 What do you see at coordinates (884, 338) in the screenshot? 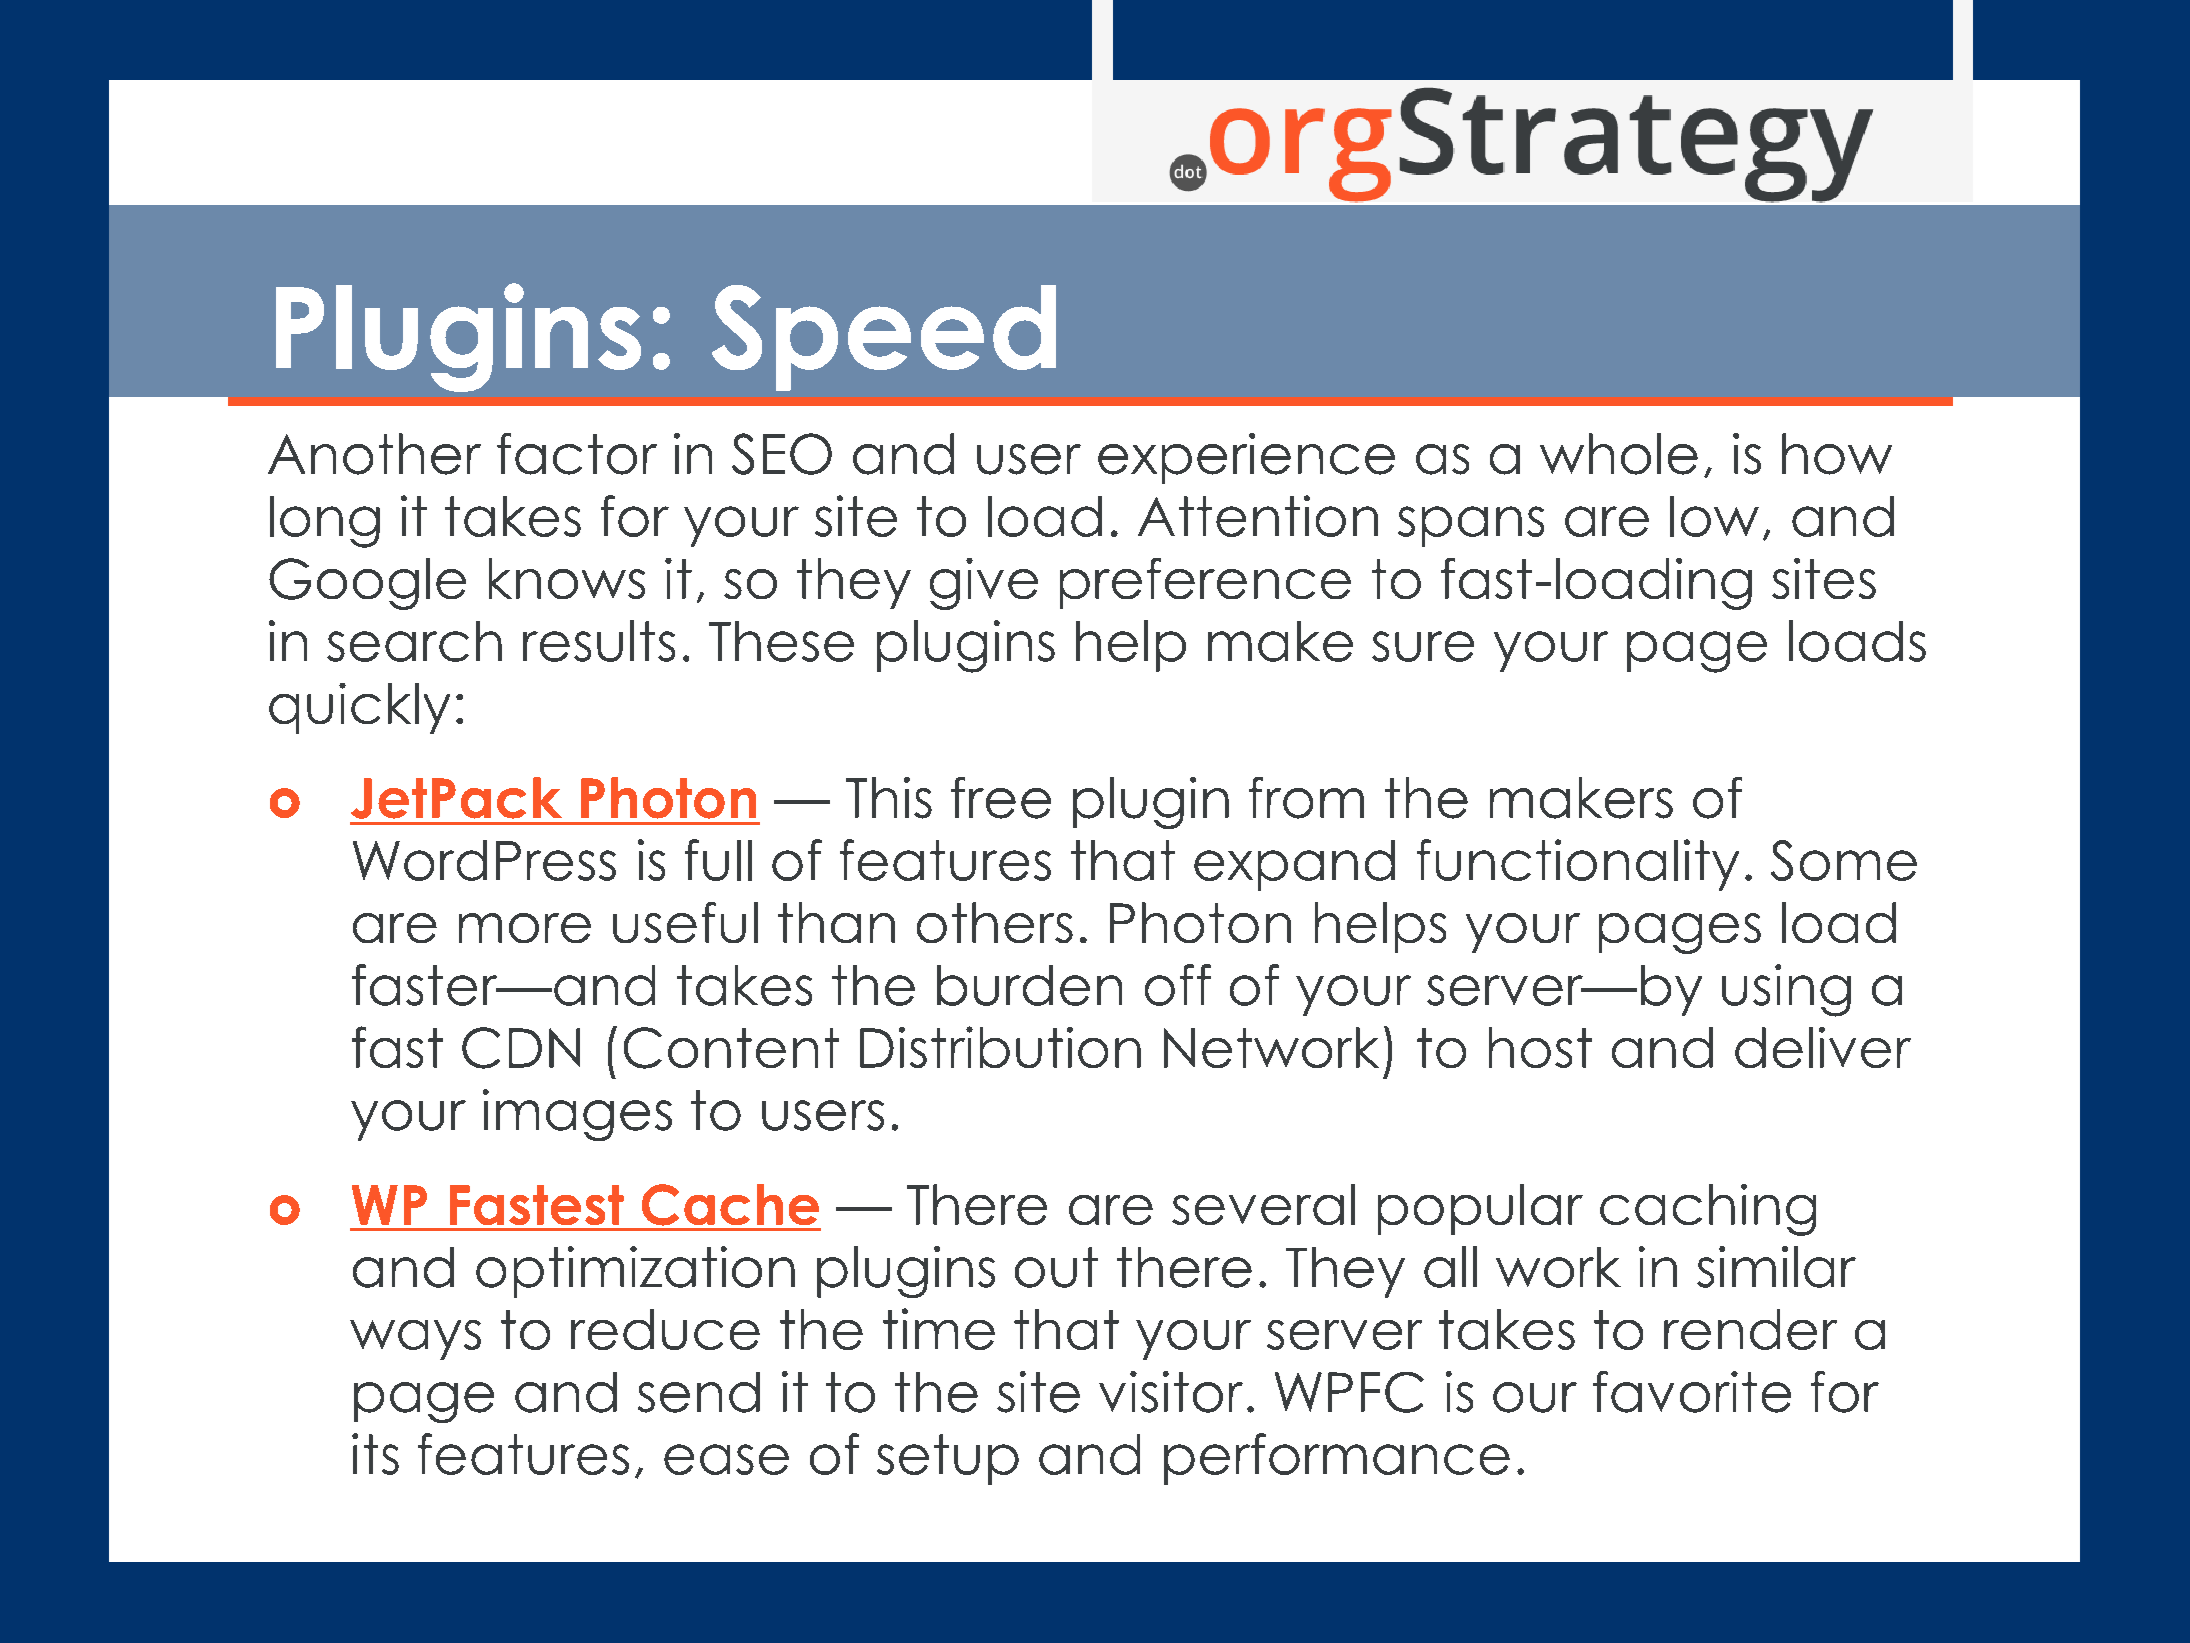
I see `Speed` at bounding box center [884, 338].
